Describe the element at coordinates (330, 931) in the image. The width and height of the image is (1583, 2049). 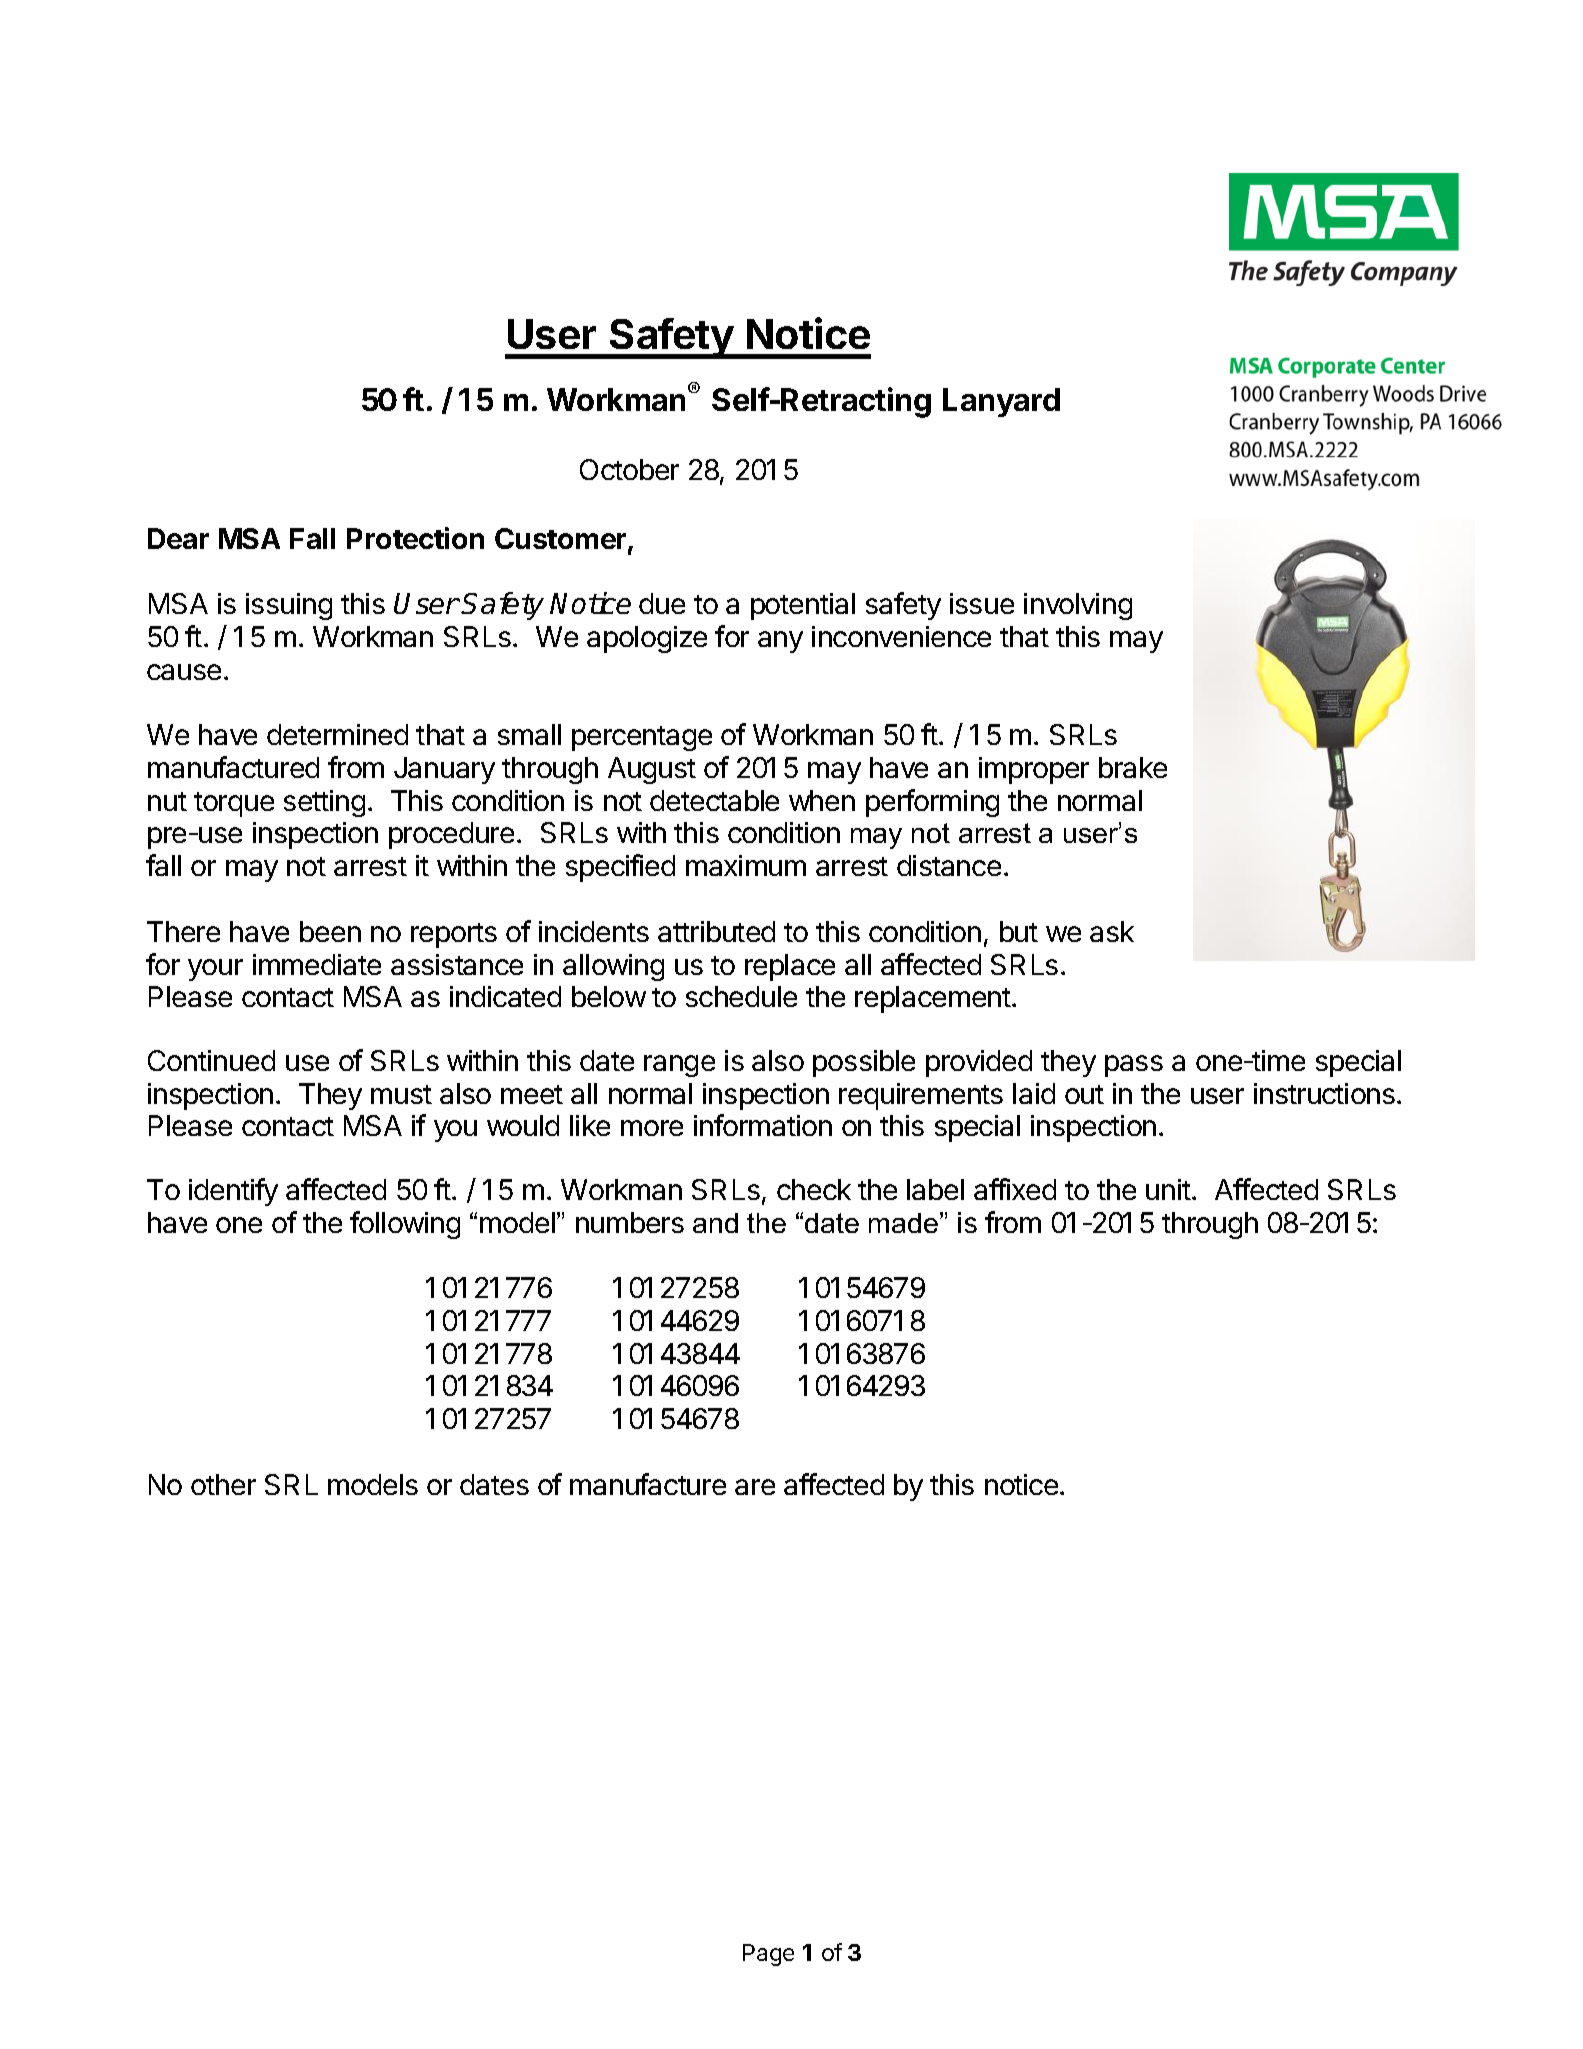
I see `been` at that location.
